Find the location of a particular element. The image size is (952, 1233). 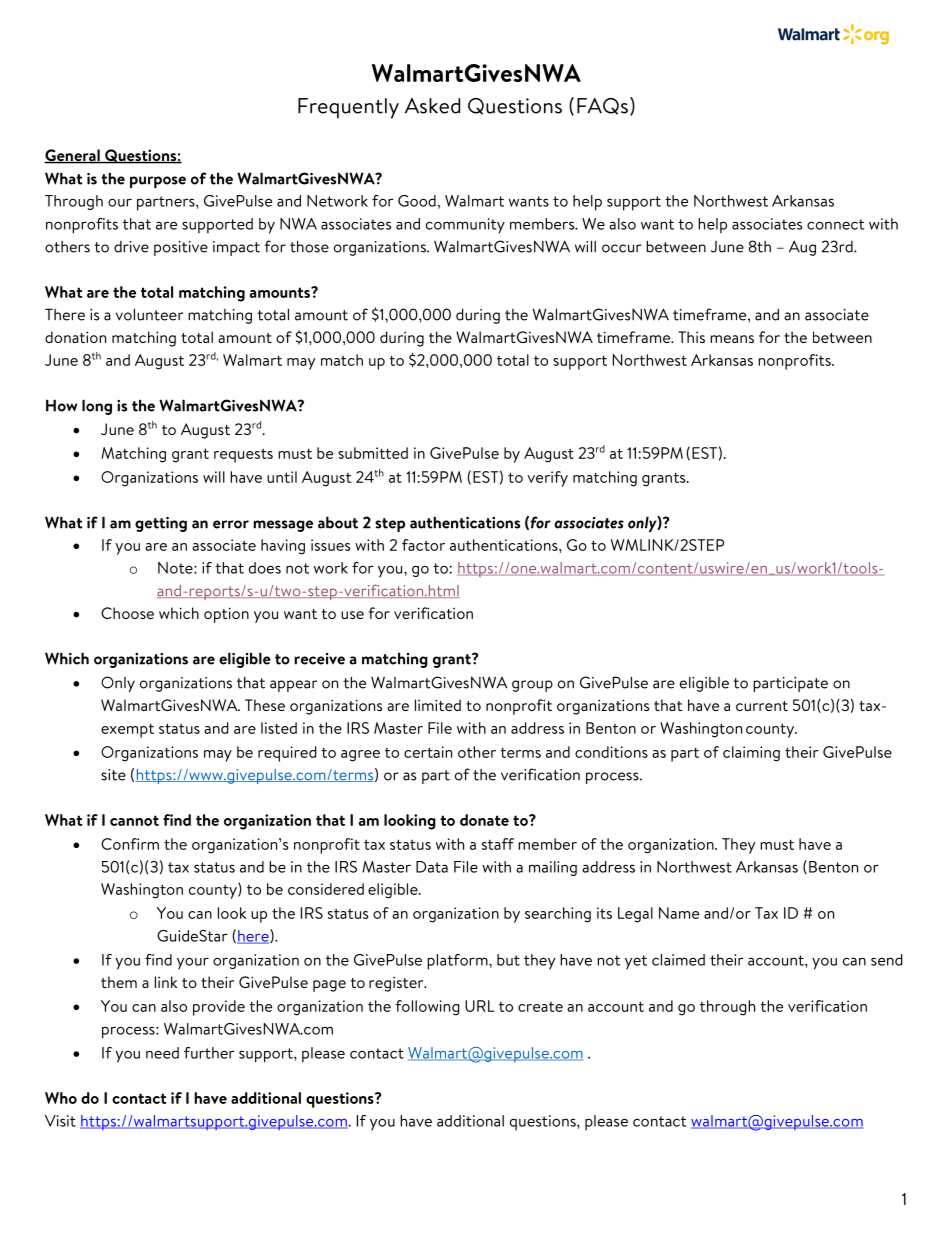

Choose is located at coordinates (127, 613).
